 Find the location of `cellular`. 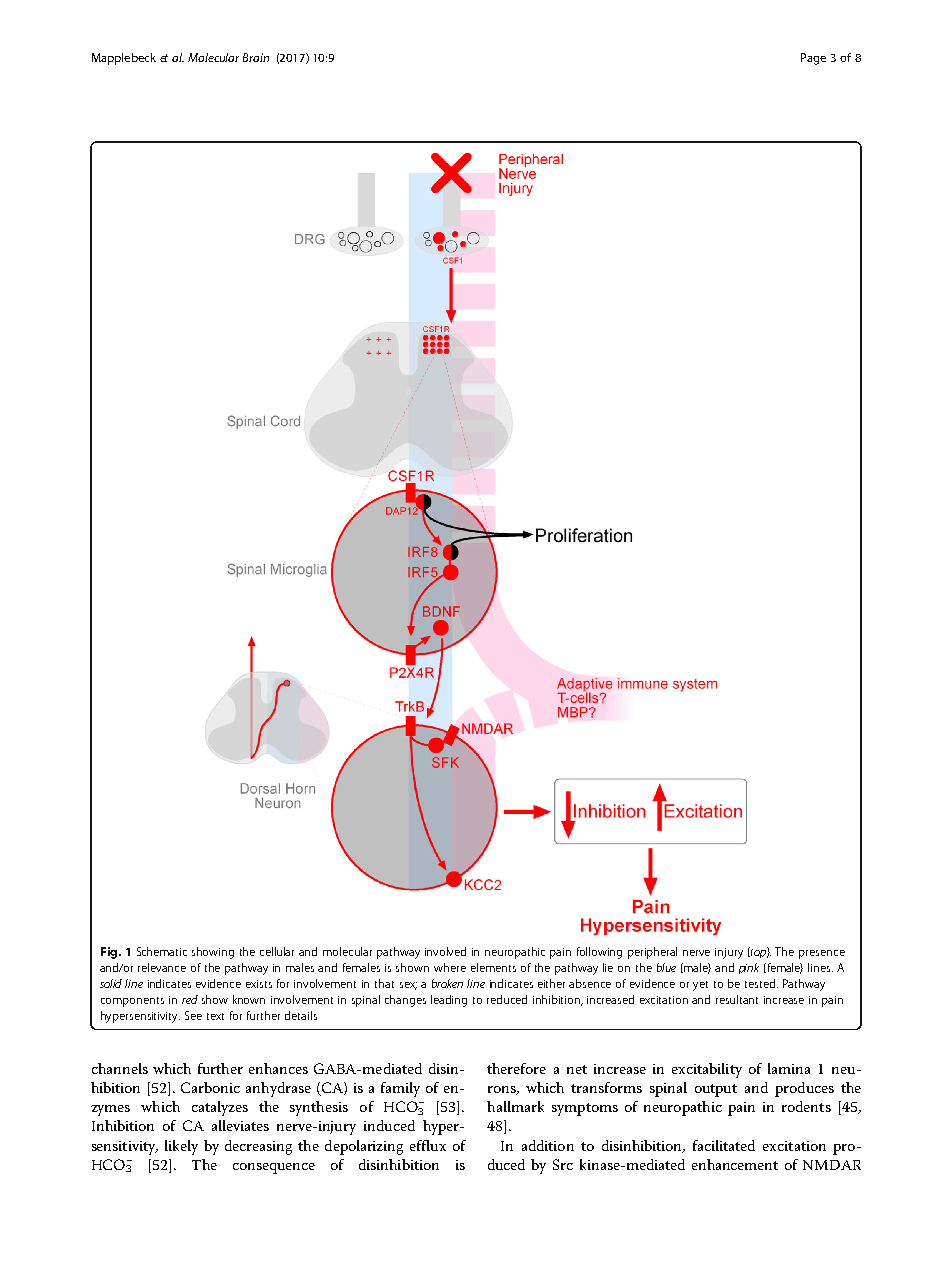

cellular is located at coordinates (277, 951).
